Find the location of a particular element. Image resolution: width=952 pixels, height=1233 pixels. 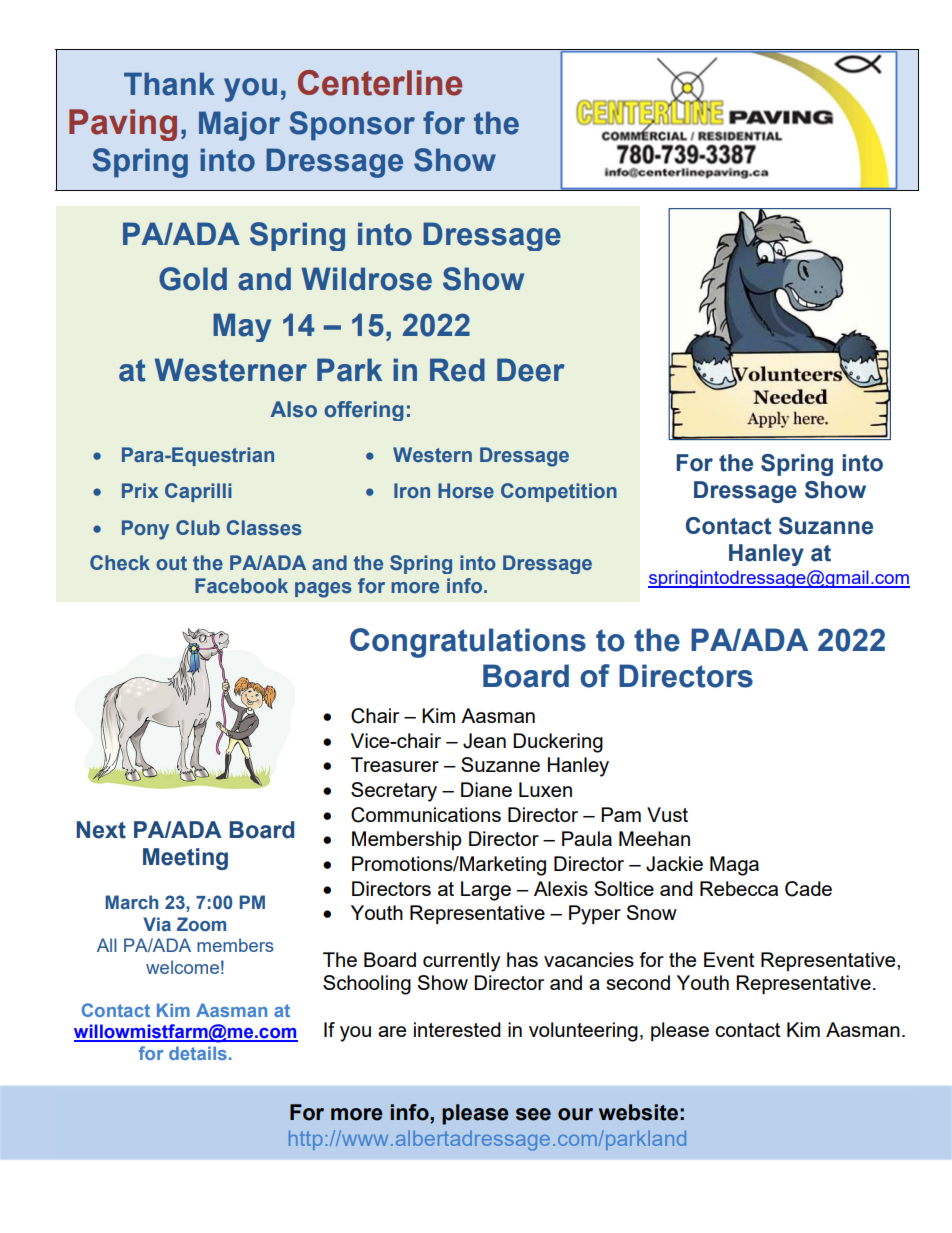

Competition is located at coordinates (559, 492).
